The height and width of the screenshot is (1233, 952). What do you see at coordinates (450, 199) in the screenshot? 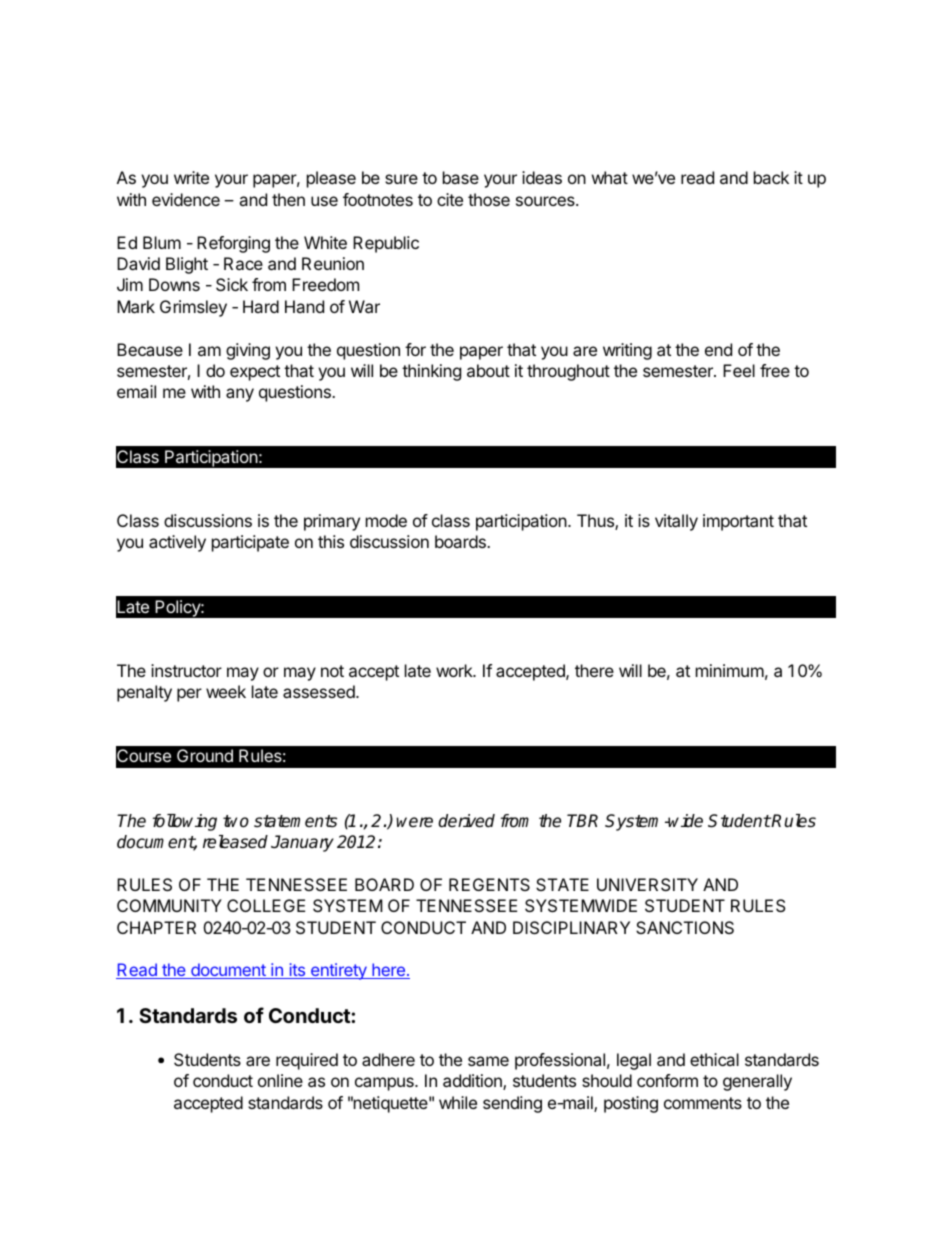
I see `cite` at bounding box center [450, 199].
